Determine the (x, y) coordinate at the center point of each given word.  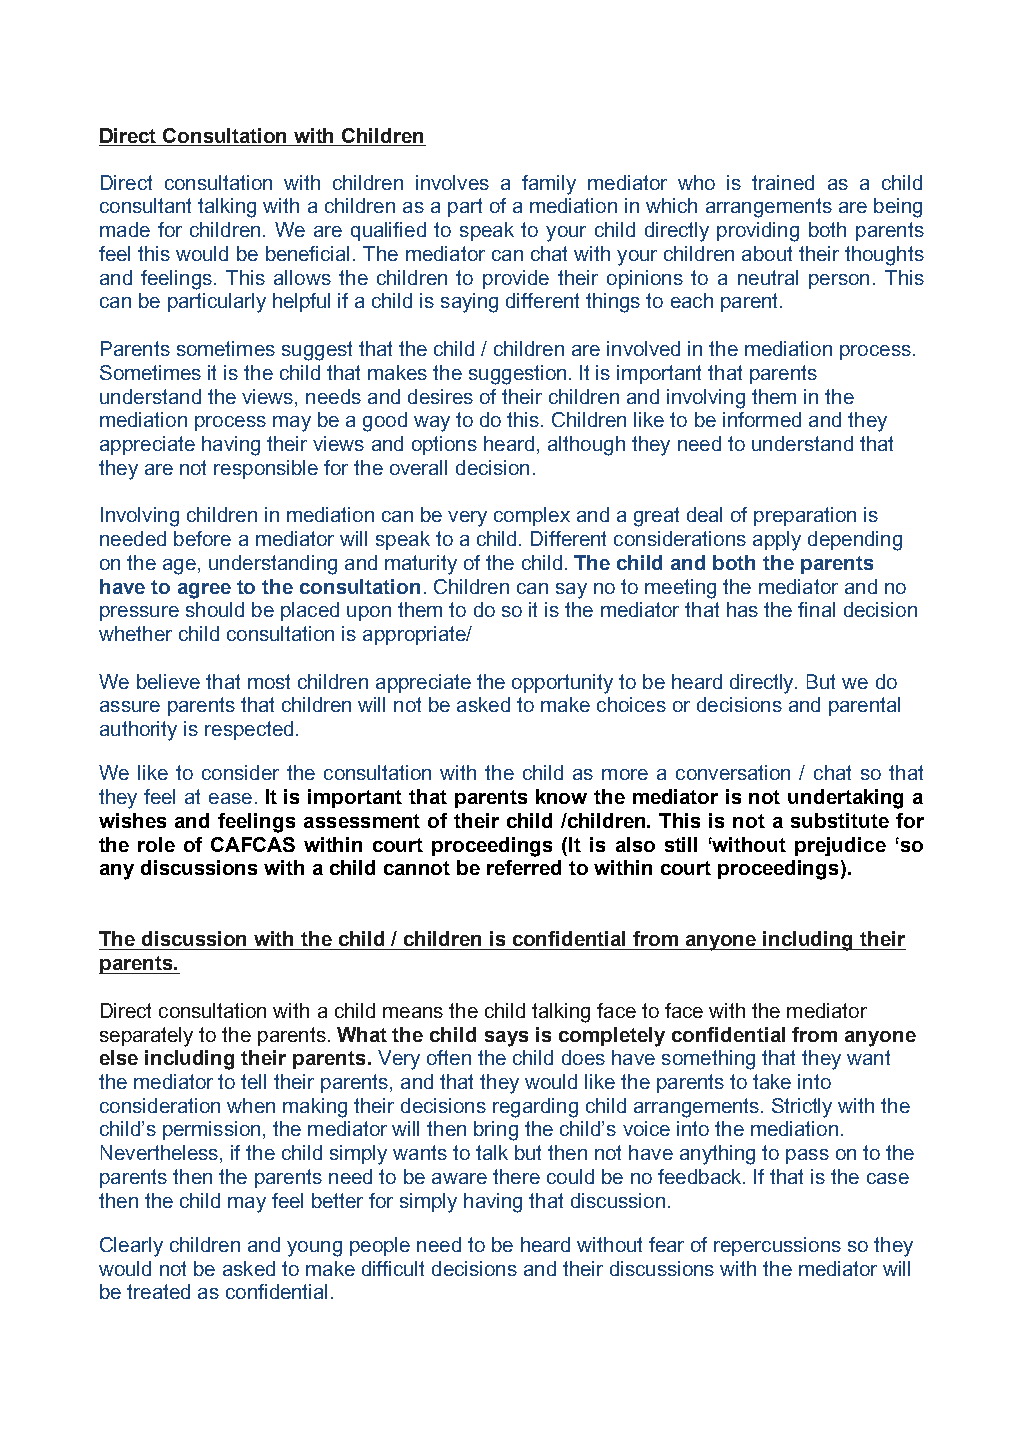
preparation (805, 516)
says (506, 1039)
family (549, 185)
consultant (145, 205)
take (772, 1081)
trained (783, 182)
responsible (266, 469)
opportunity (562, 684)
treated (158, 1291)
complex (532, 516)
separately (146, 1037)
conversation (733, 772)
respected (249, 730)
